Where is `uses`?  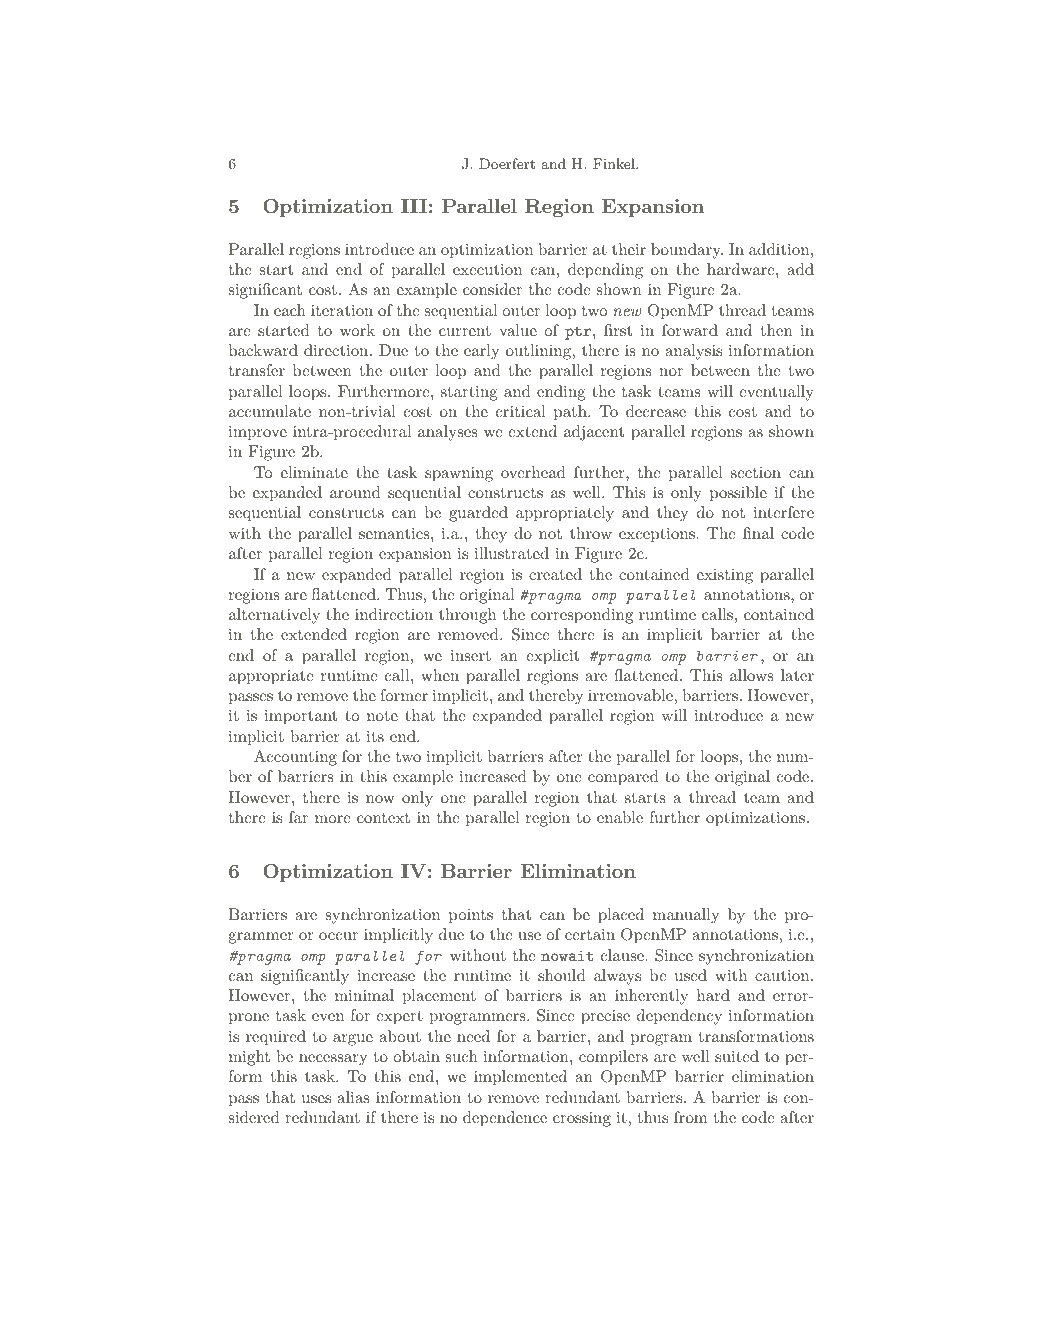
uses is located at coordinates (316, 1099).
